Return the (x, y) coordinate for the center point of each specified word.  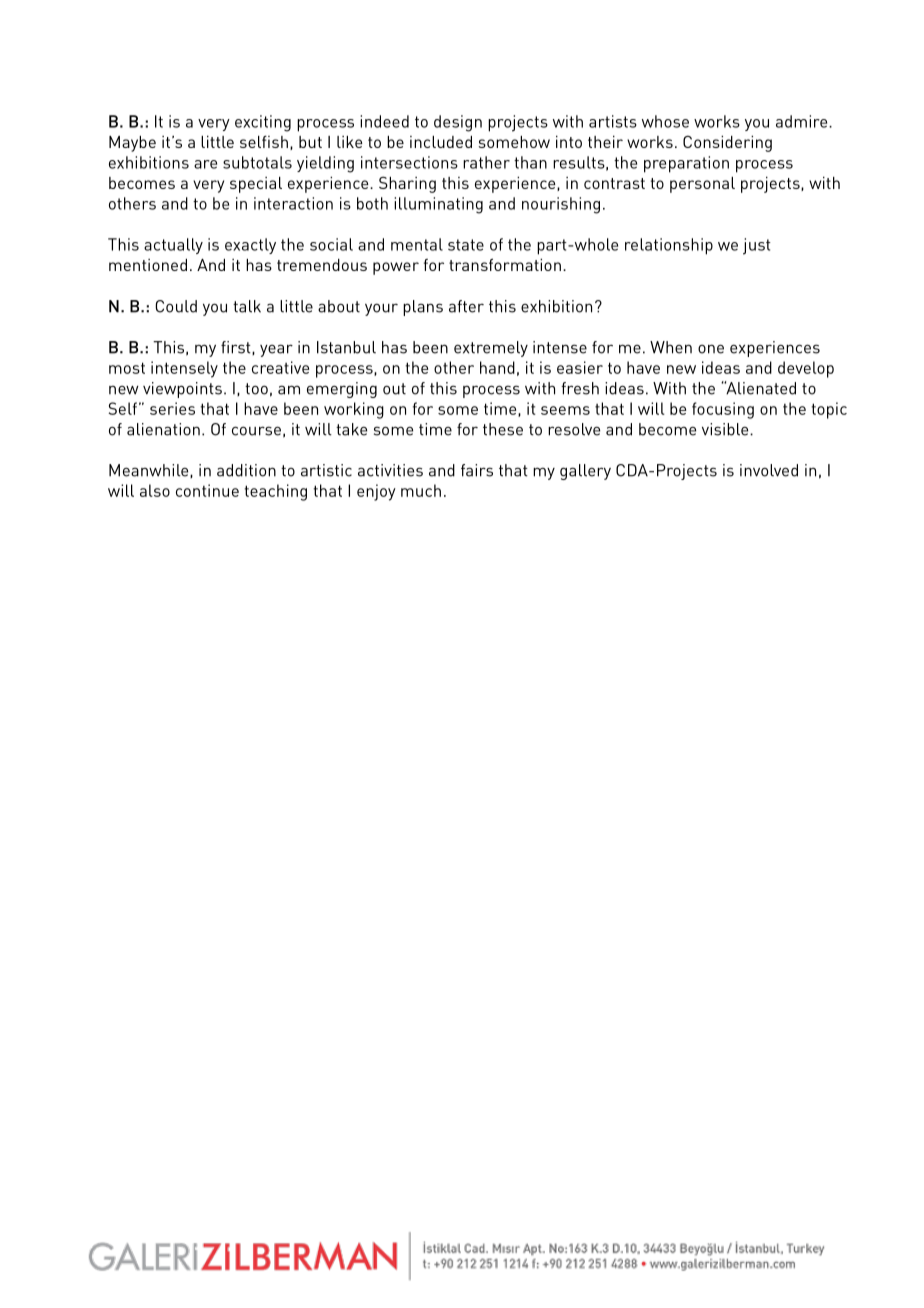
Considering (727, 143)
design (458, 123)
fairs (477, 470)
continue (207, 490)
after (466, 306)
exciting (263, 123)
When (671, 347)
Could (176, 306)
